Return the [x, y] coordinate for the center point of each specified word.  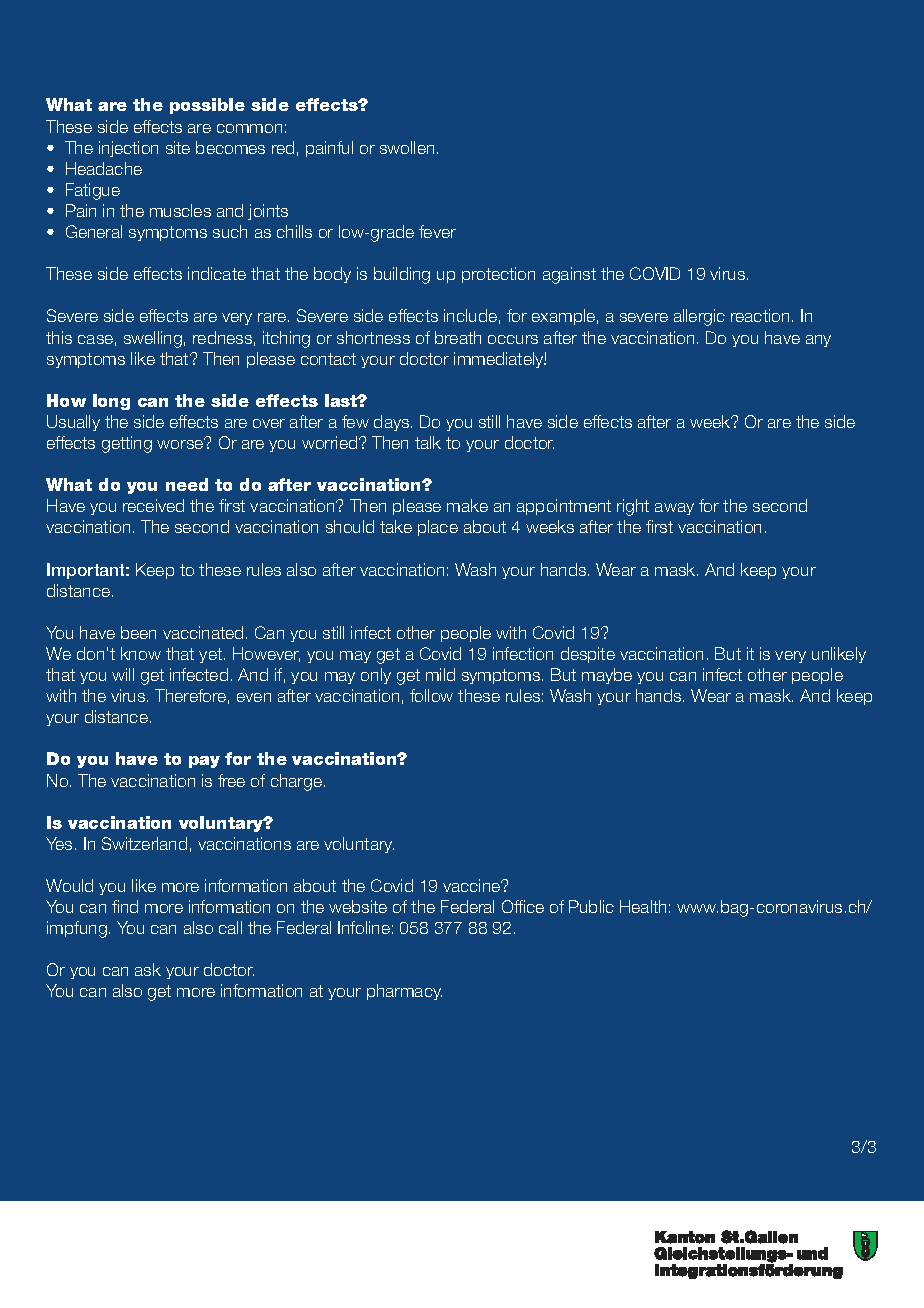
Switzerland [144, 843]
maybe [607, 676]
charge [296, 782]
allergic [699, 317]
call [230, 927]
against [569, 275]
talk [428, 442]
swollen [407, 147]
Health [643, 906]
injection [128, 149]
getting [127, 444]
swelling [153, 339]
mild [440, 674]
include [470, 315]
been [138, 632]
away [674, 509]
